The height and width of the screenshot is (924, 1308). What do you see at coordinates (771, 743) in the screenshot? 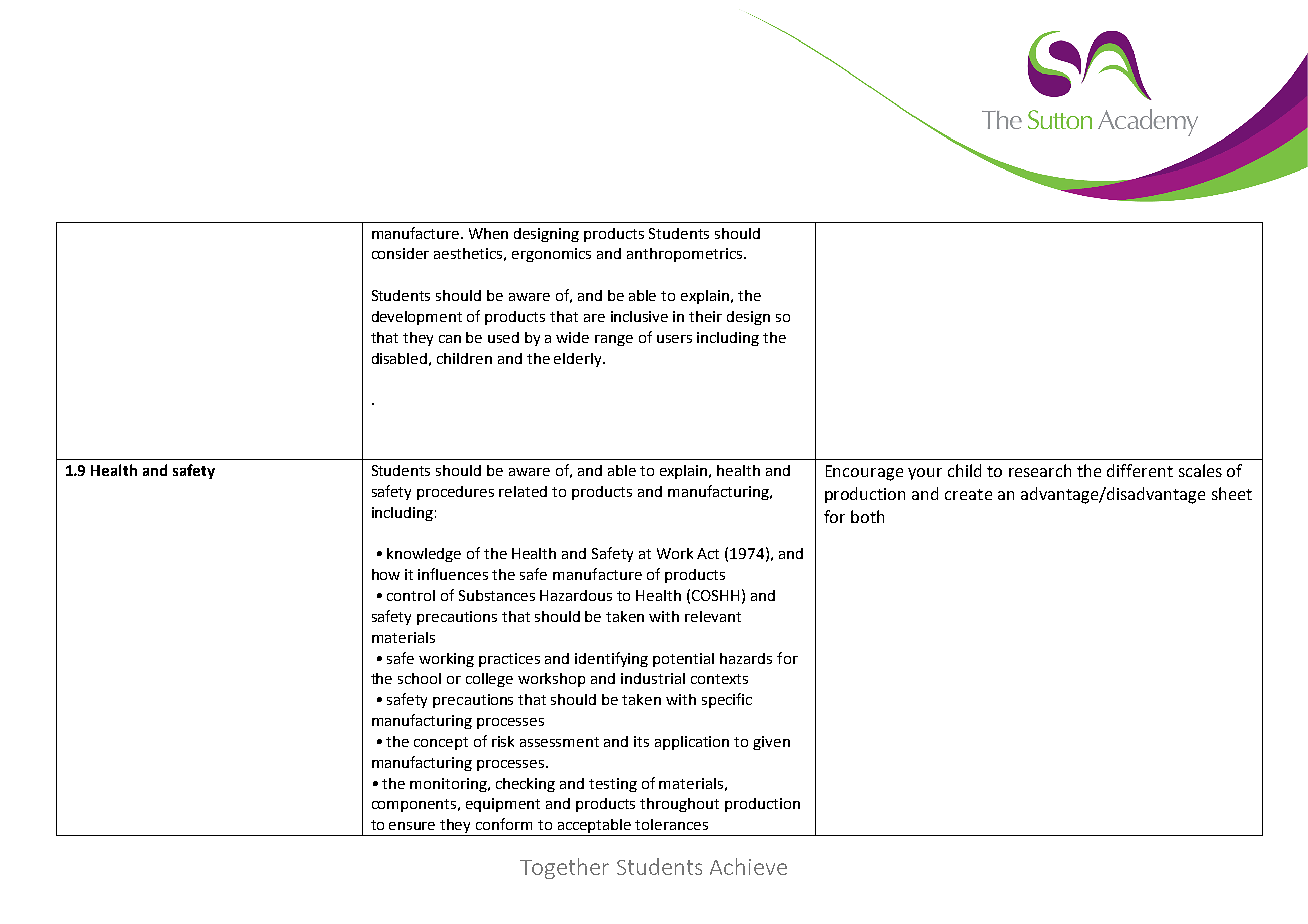
I see `given` at bounding box center [771, 743].
